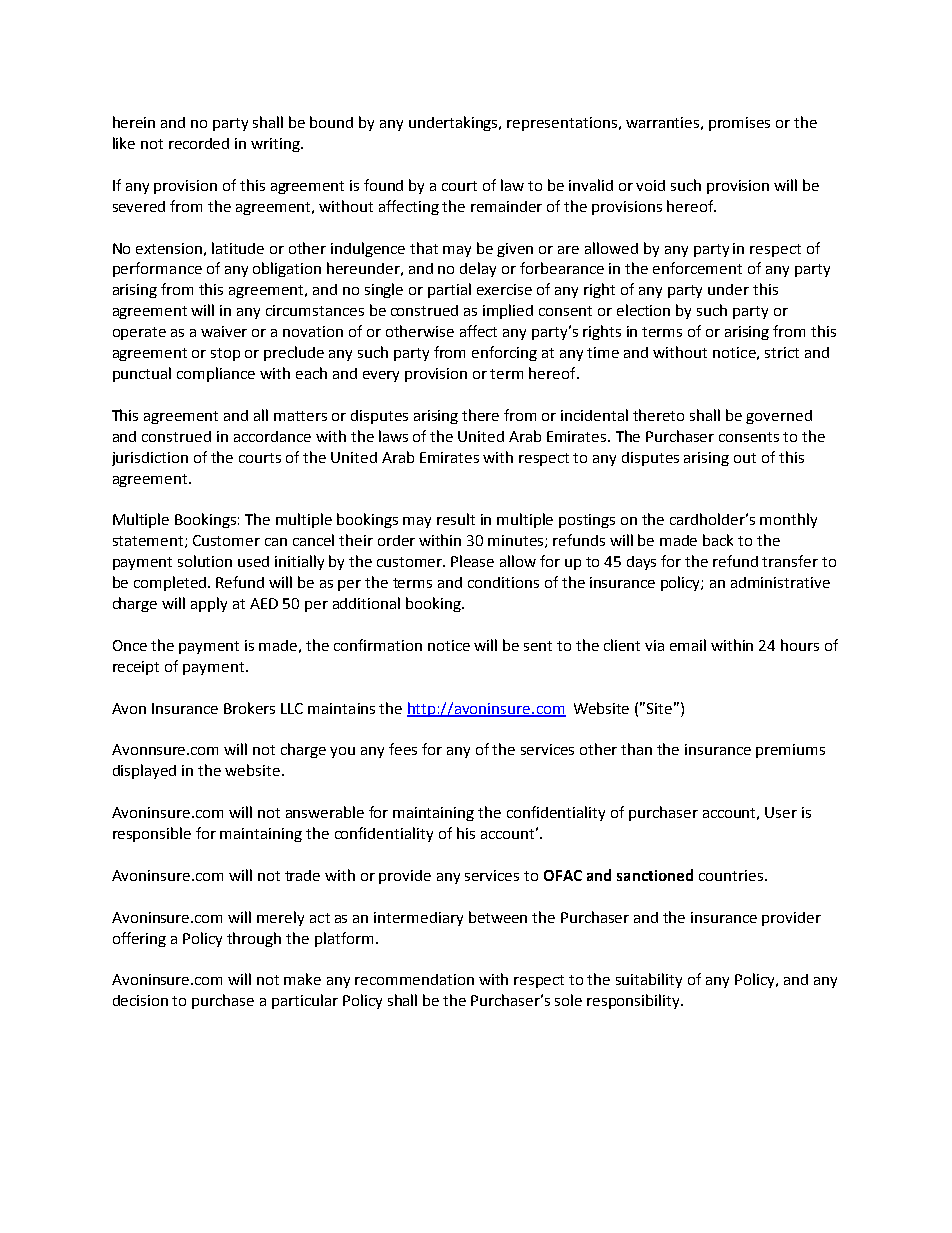  Describe the element at coordinates (199, 143) in the screenshot. I see `recorded` at that location.
